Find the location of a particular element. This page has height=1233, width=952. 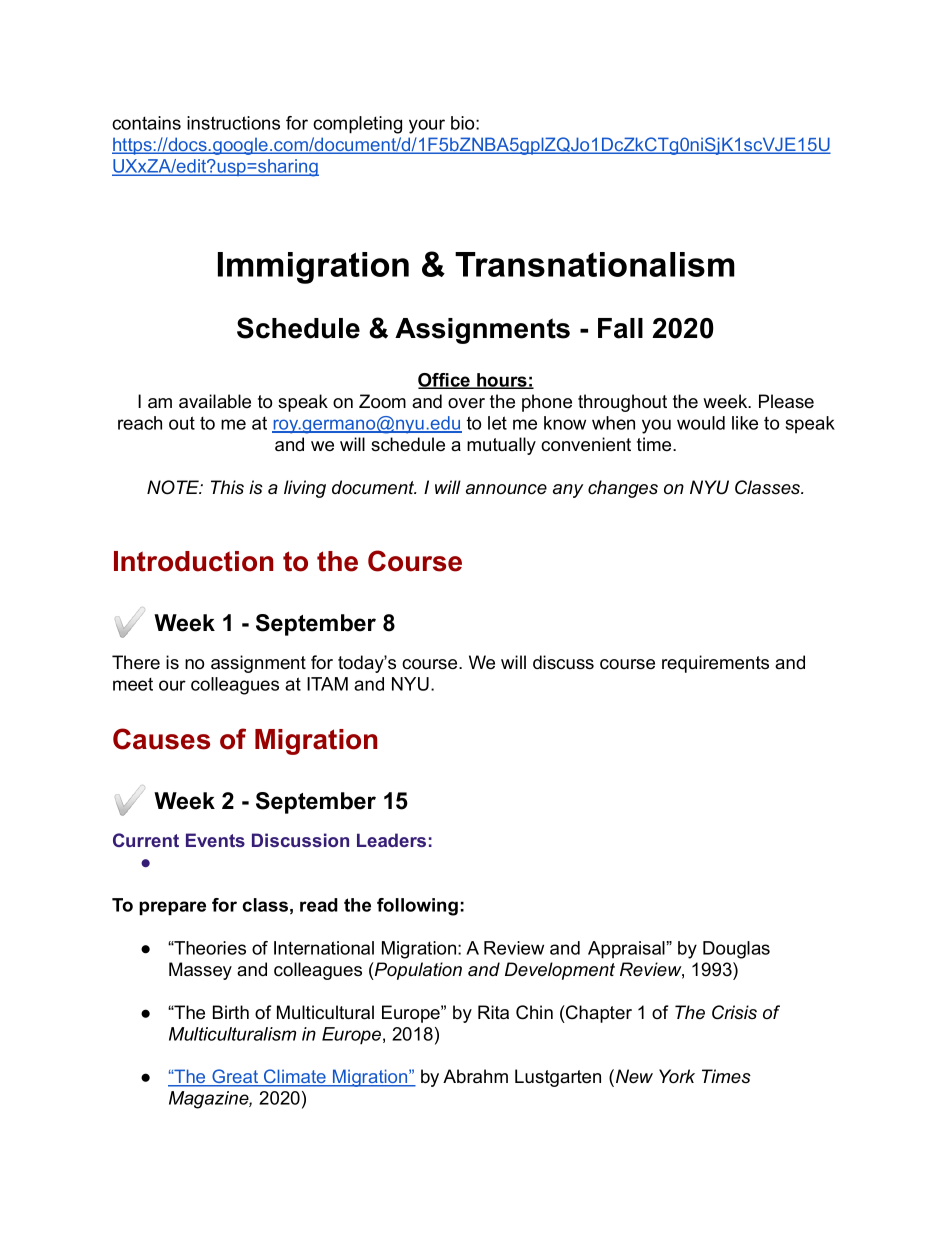

available is located at coordinates (215, 401).
